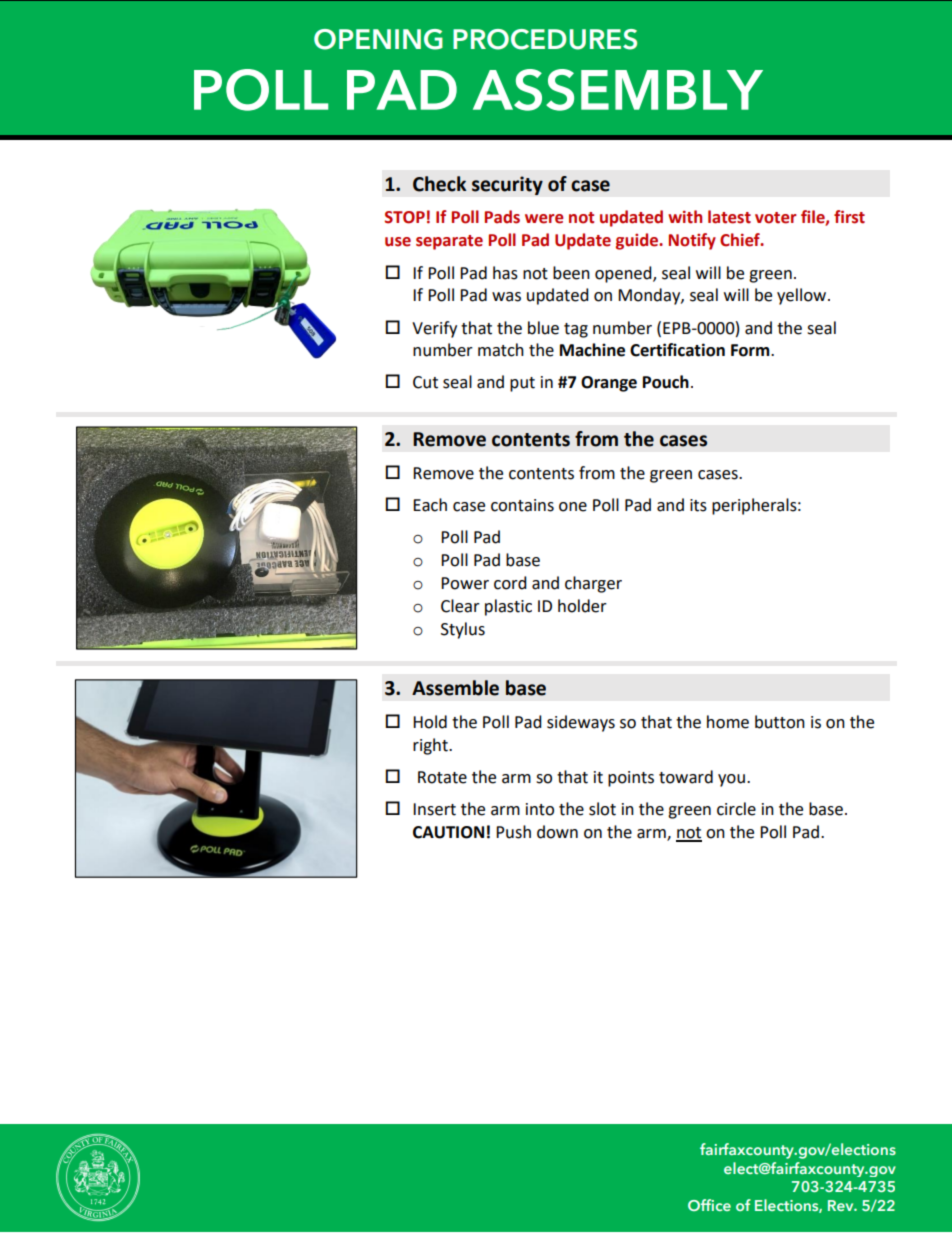 The width and height of the screenshot is (952, 1233). Describe the element at coordinates (573, 507) in the screenshot. I see `one` at that location.
